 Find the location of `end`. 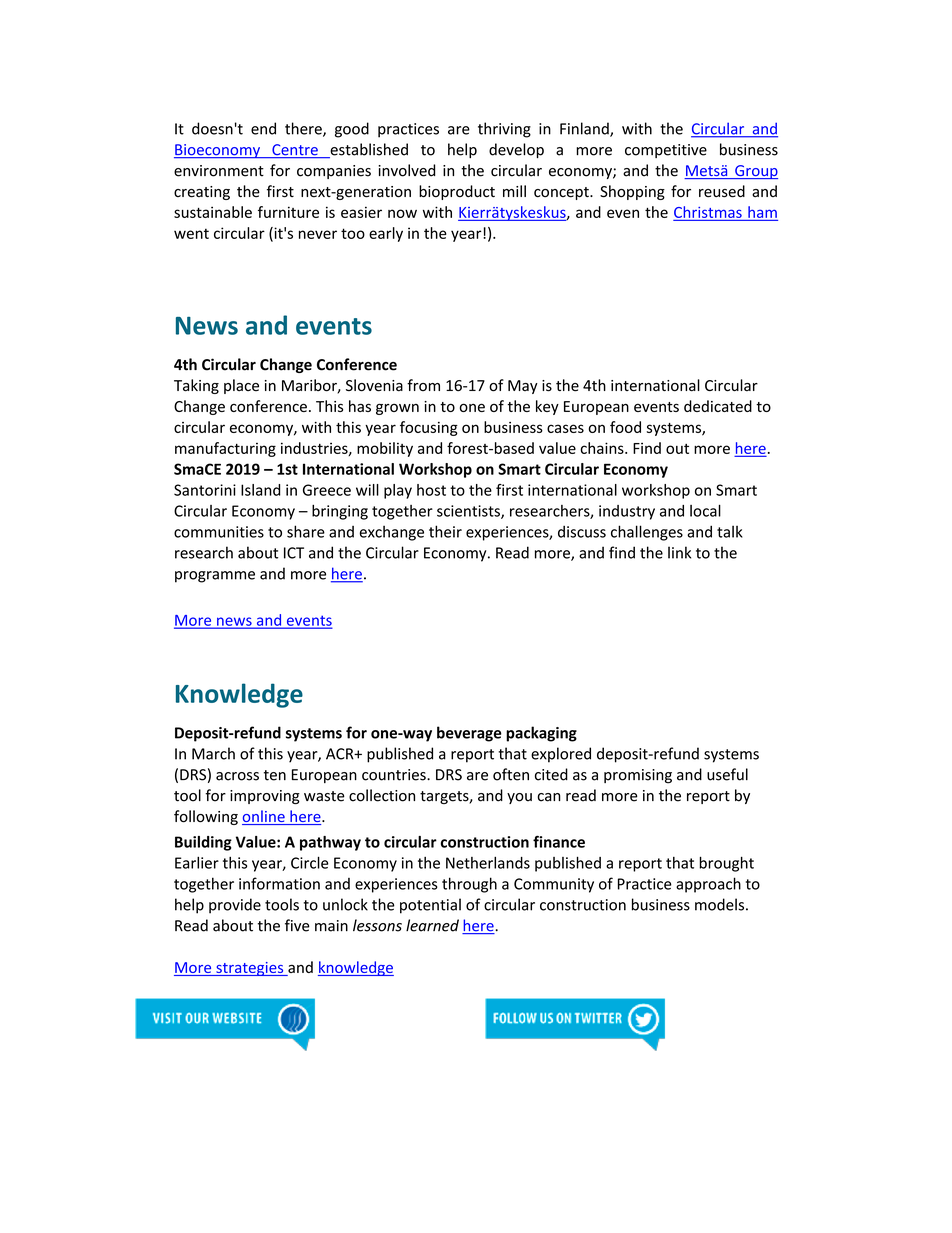

end is located at coordinates (263, 128).
